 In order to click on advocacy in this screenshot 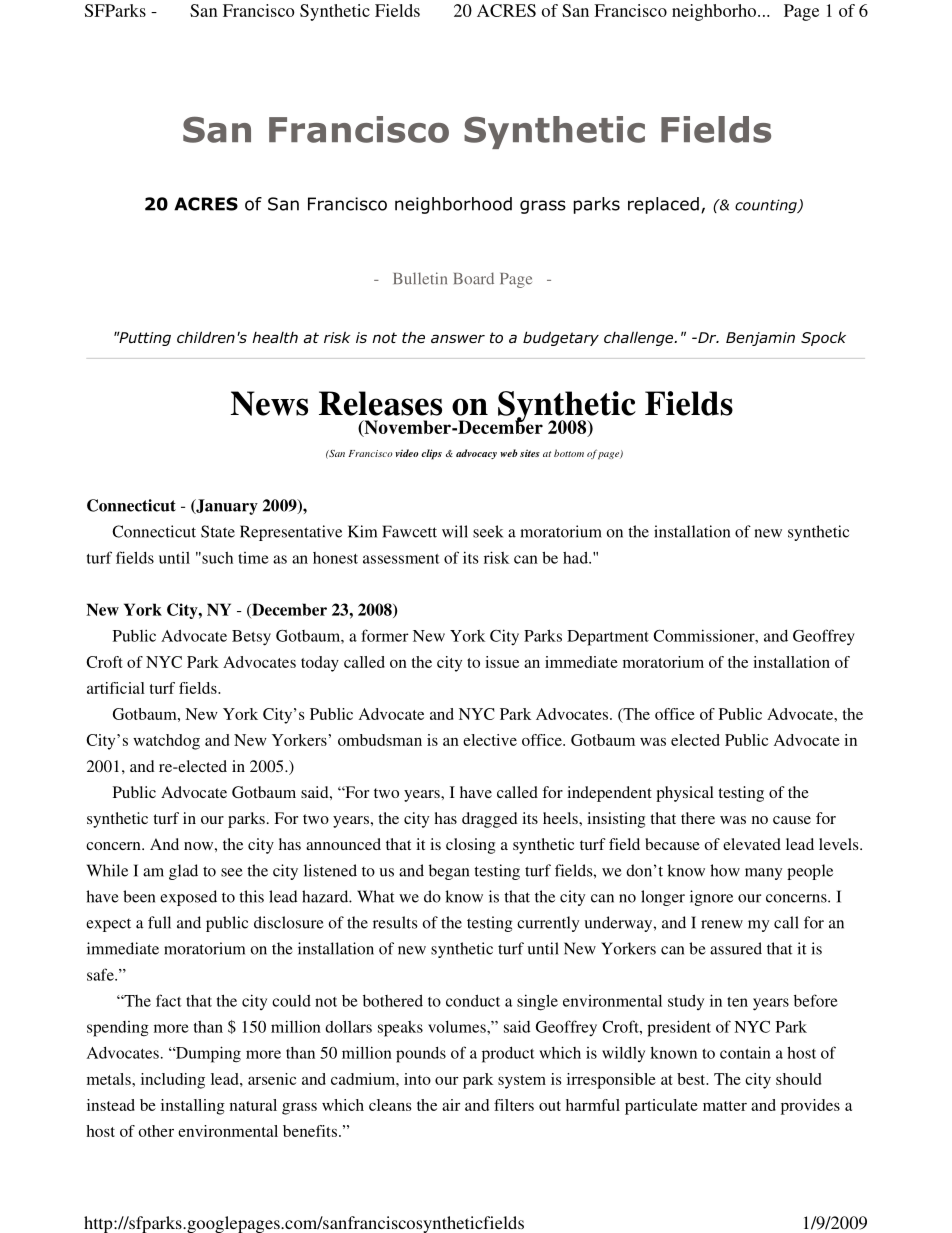, I will do `click(476, 454)`.
